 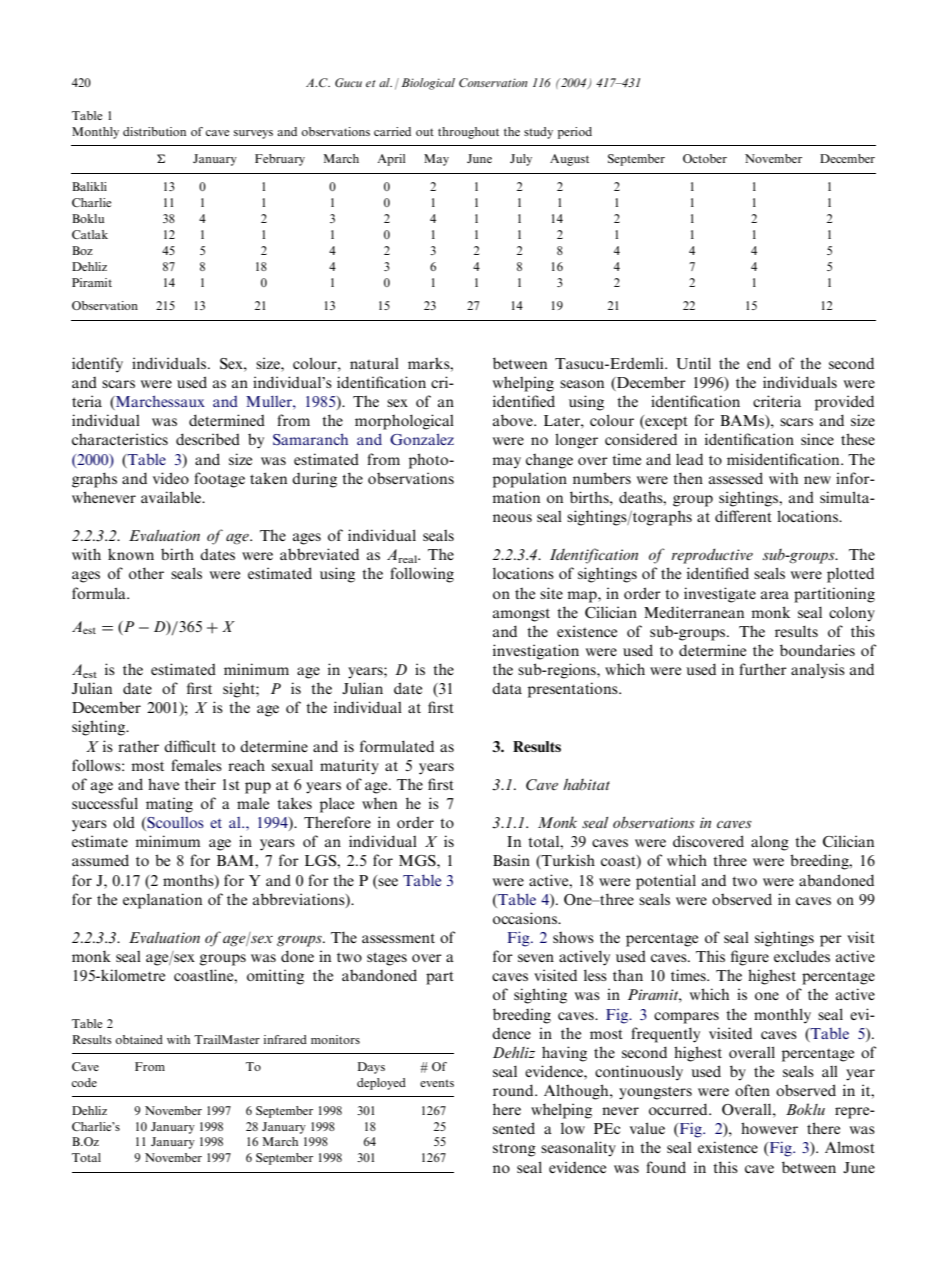 What do you see at coordinates (514, 420) in the screenshot?
I see `above` at bounding box center [514, 420].
